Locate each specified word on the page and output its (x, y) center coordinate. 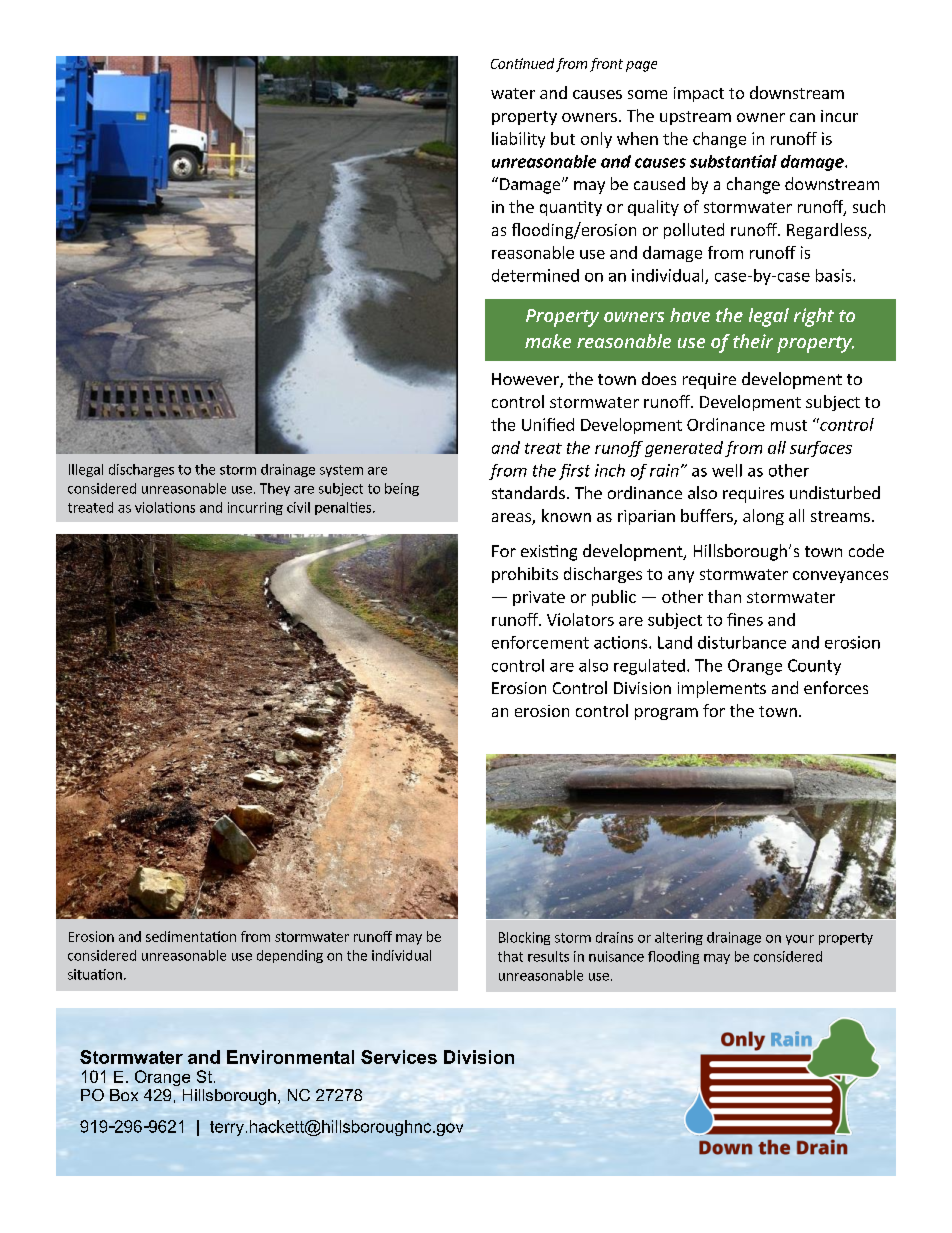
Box (124, 1095)
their (753, 341)
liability (518, 140)
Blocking (524, 938)
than (724, 596)
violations (165, 507)
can (802, 117)
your (800, 940)
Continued (522, 63)
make (548, 341)
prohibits (525, 575)
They (275, 489)
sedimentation (191, 936)
